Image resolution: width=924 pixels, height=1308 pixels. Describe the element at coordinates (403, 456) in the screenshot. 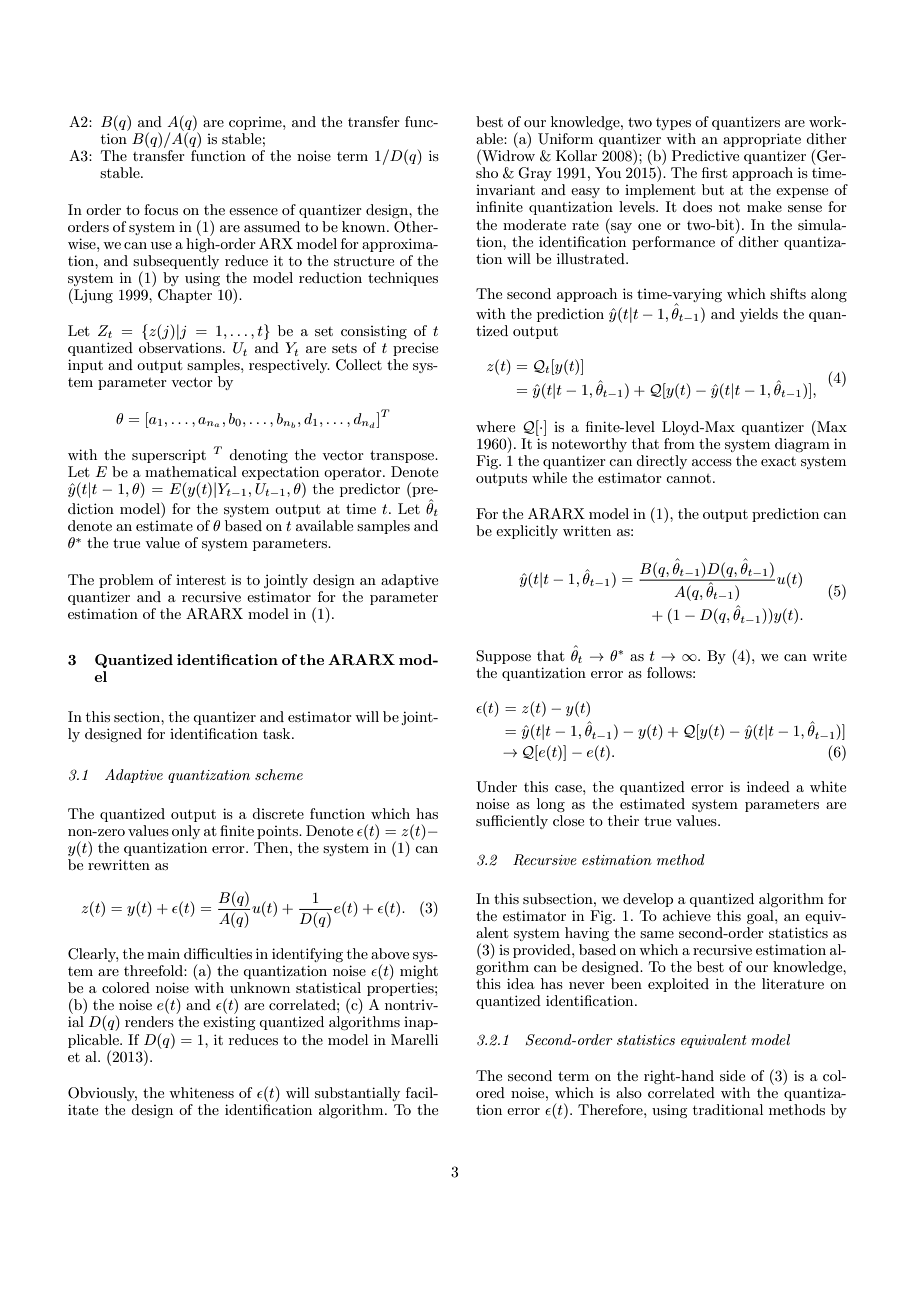

I see `transpose` at that location.
